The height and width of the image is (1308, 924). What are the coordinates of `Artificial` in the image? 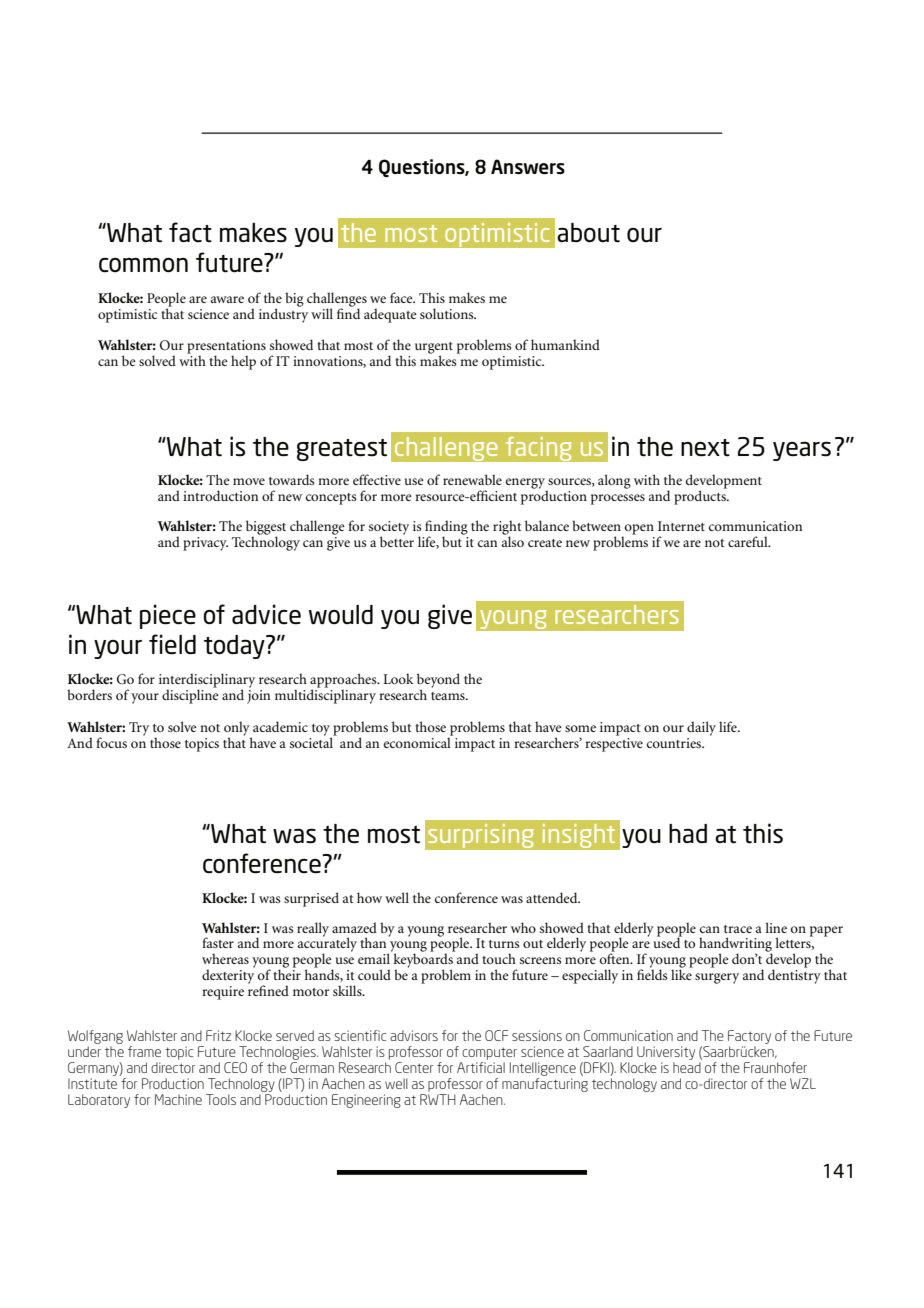 It's located at (481, 1067).
